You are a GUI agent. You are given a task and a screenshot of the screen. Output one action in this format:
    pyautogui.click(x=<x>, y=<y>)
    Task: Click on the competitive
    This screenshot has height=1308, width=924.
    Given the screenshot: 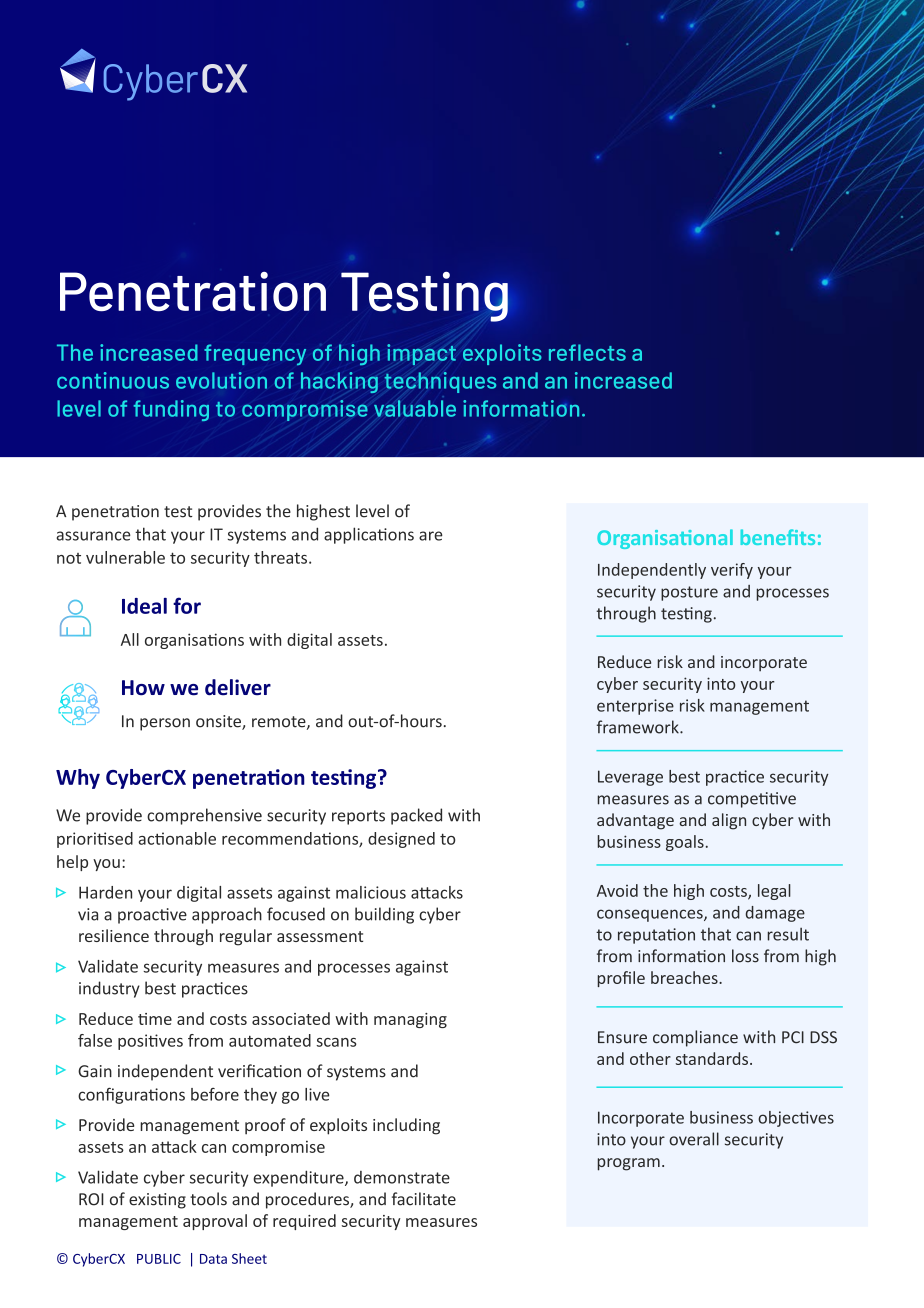 What is the action you would take?
    pyautogui.click(x=752, y=800)
